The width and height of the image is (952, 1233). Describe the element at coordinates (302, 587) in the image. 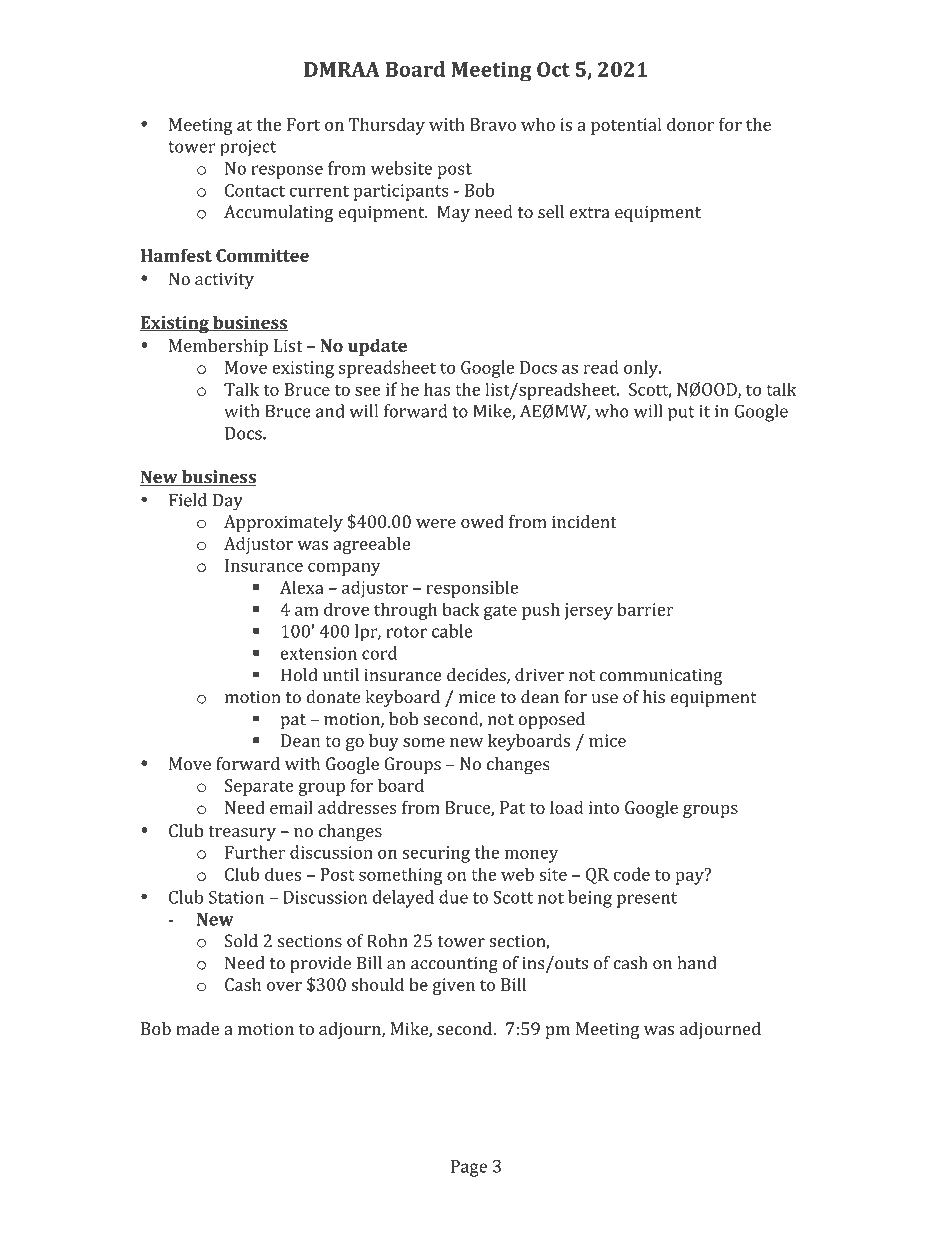

I see `Alexa` at that location.
